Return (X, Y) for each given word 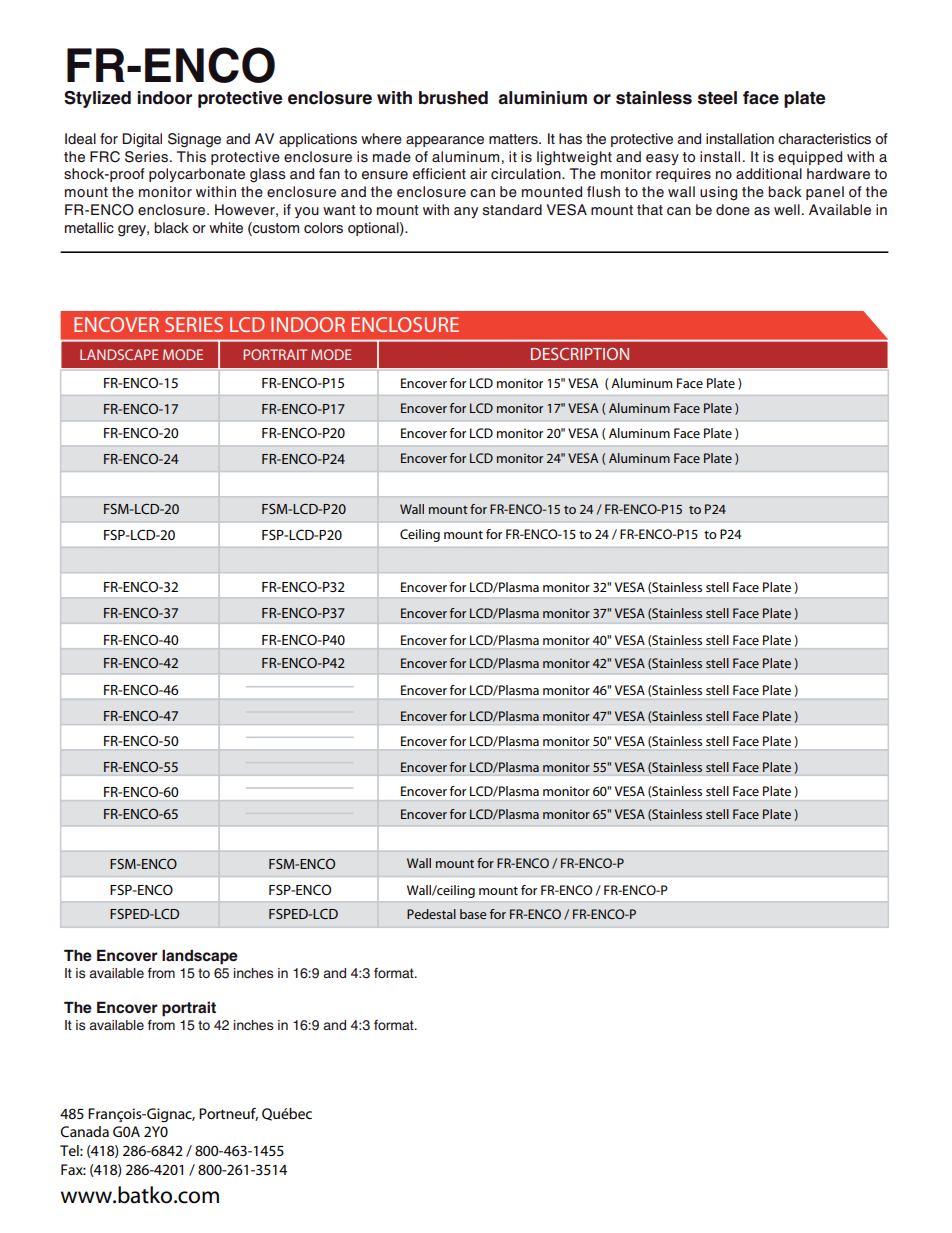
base (473, 914)
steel (717, 98)
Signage (194, 140)
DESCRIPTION (580, 354)
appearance (445, 141)
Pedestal (431, 914)
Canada (85, 1131)
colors (323, 228)
